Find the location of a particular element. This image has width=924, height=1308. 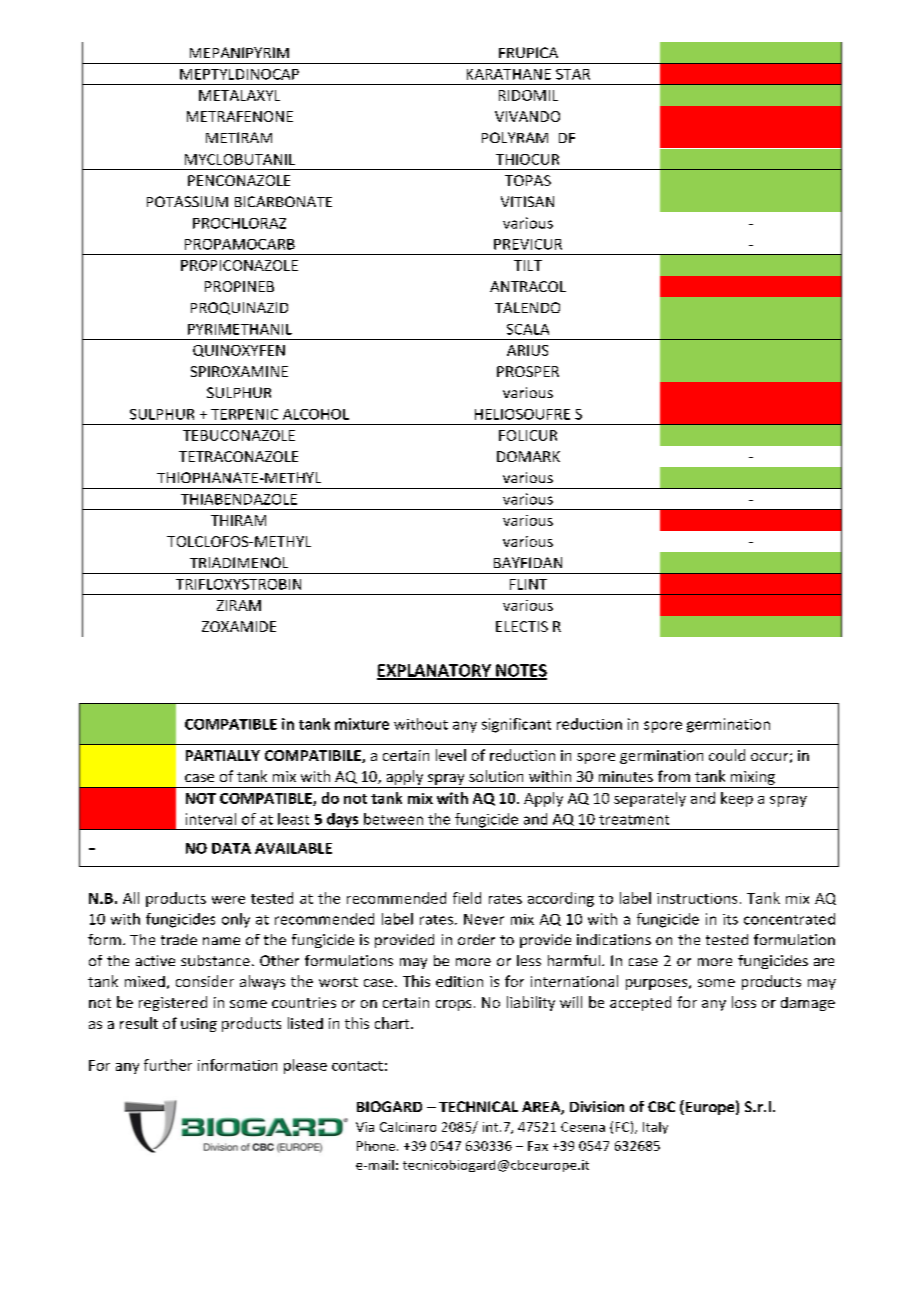

BICARBONATE is located at coordinates (283, 201).
